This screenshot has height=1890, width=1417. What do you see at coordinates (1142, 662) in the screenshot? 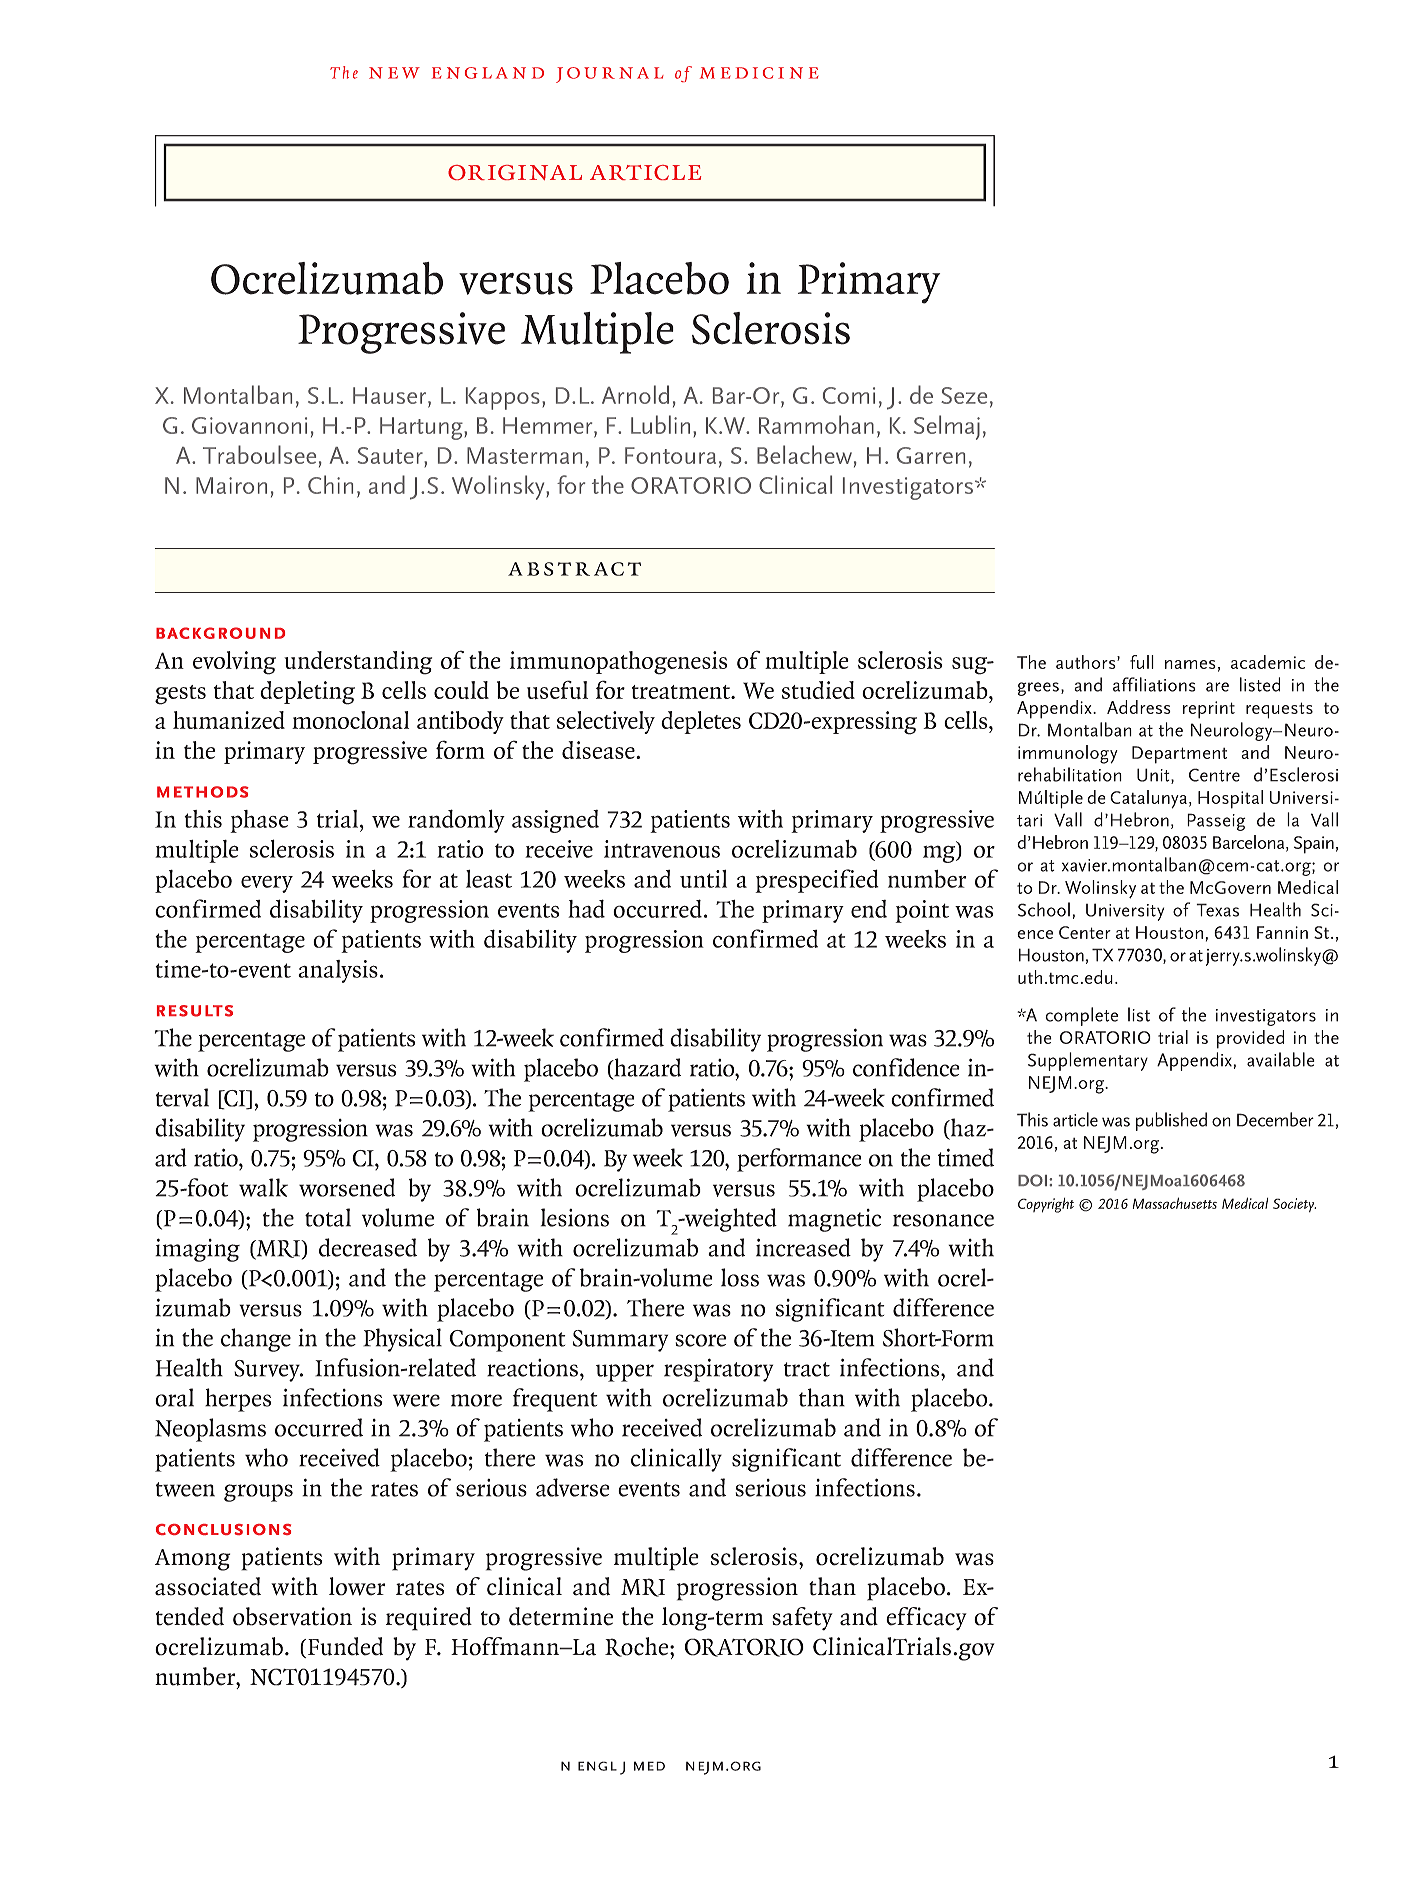
I see `full` at bounding box center [1142, 662].
